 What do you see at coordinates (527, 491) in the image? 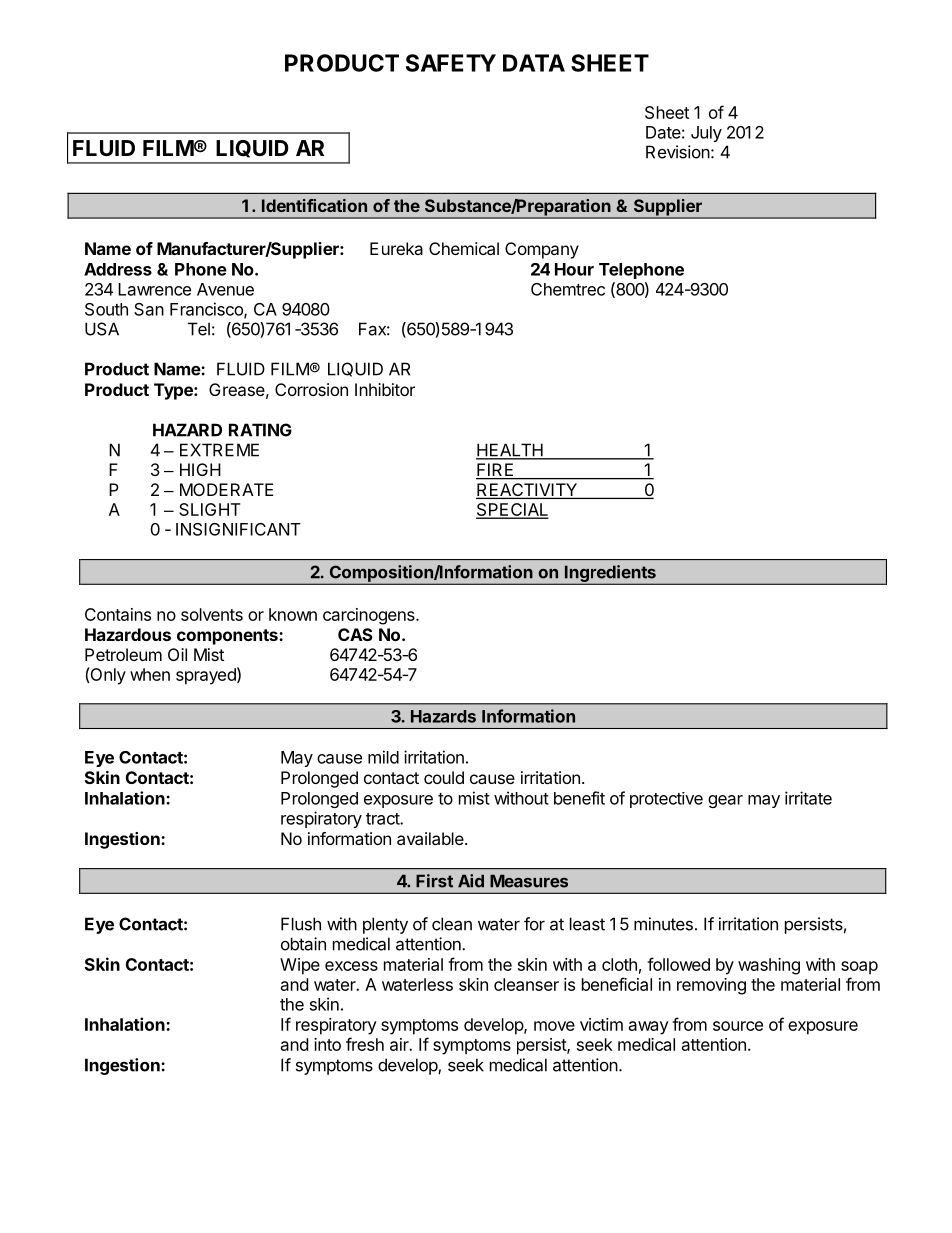
I see `REACTIVITY` at bounding box center [527, 491].
